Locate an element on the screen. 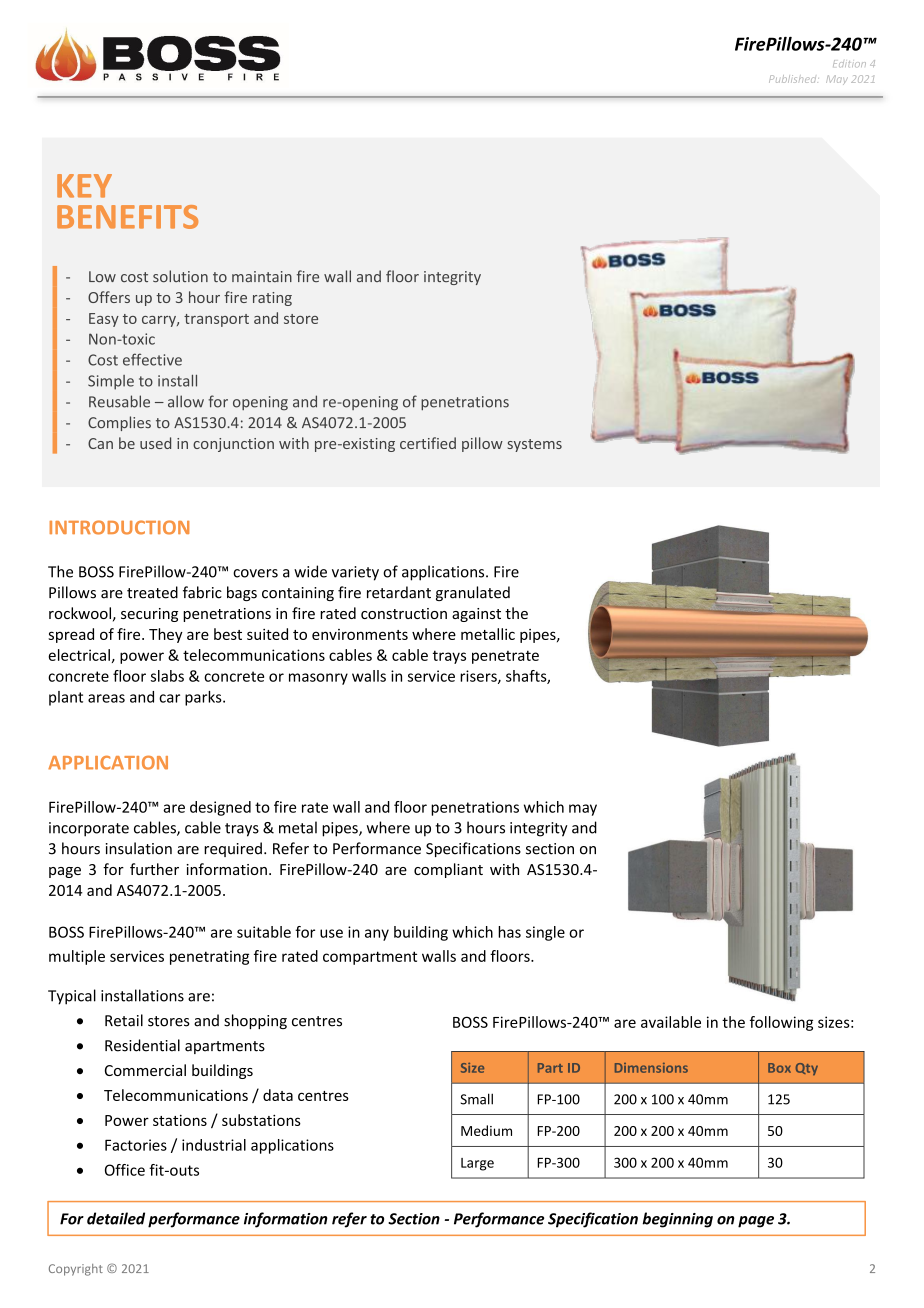 The image size is (924, 1308). KEY is located at coordinates (84, 186).
